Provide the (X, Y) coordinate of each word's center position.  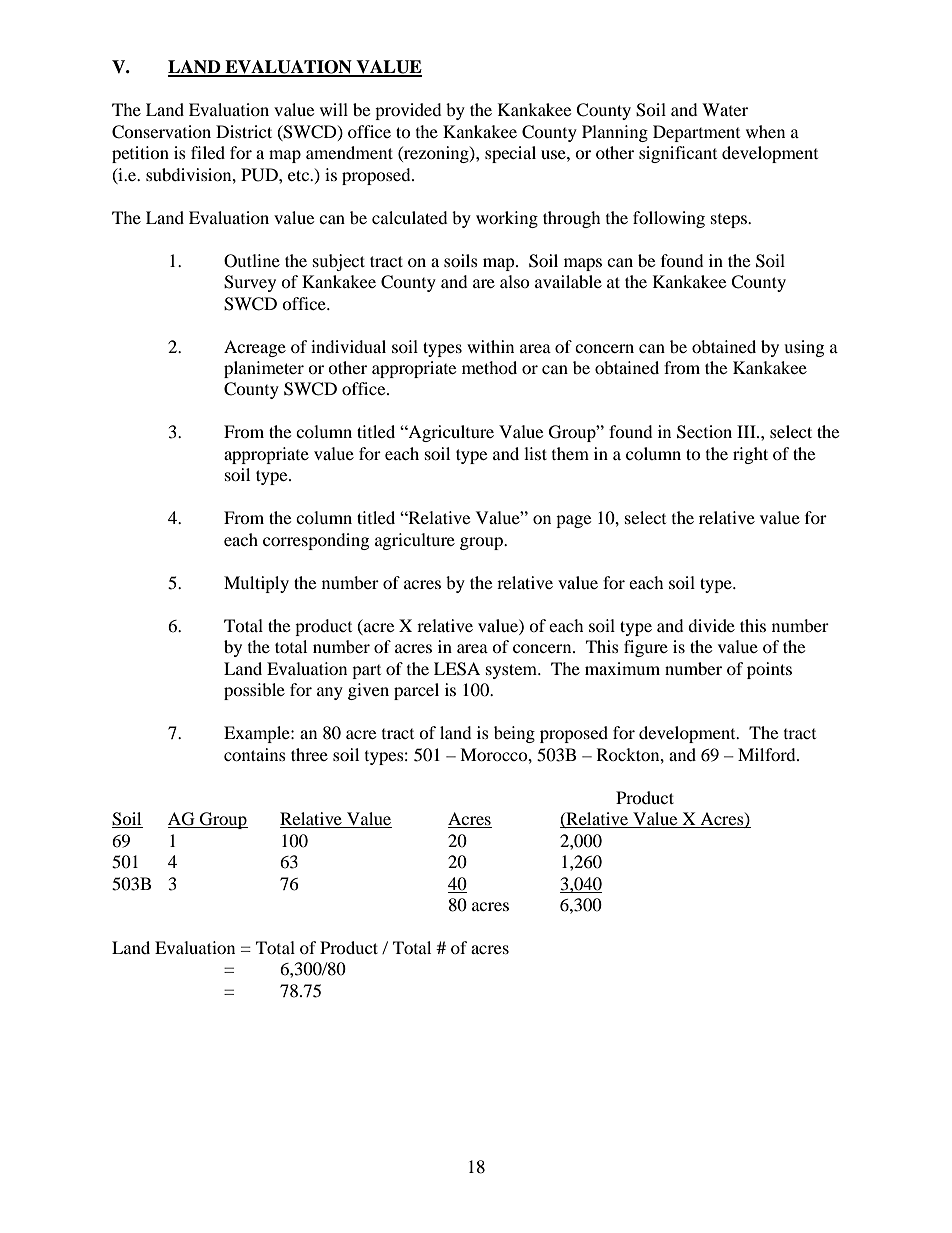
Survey (250, 283)
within (490, 346)
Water (725, 109)
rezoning (436, 154)
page (573, 521)
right (750, 455)
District (244, 131)
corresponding (316, 541)
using (804, 348)
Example (258, 734)
